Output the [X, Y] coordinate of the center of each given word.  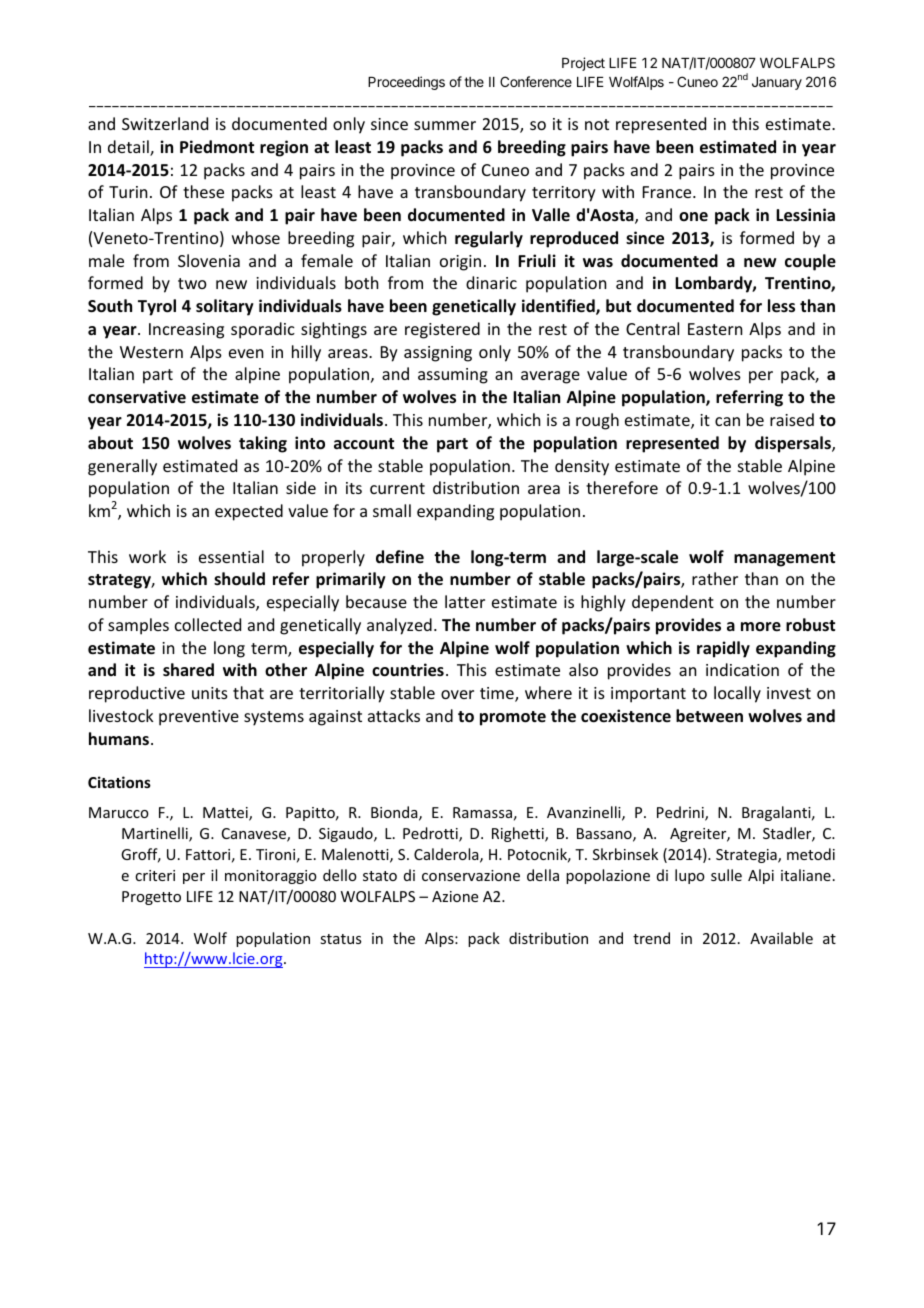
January [777, 83]
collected [208, 624]
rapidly [723, 649]
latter [465, 601]
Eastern [715, 329]
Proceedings [406, 83]
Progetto [151, 898]
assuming [453, 376]
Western [151, 352]
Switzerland [165, 123]
